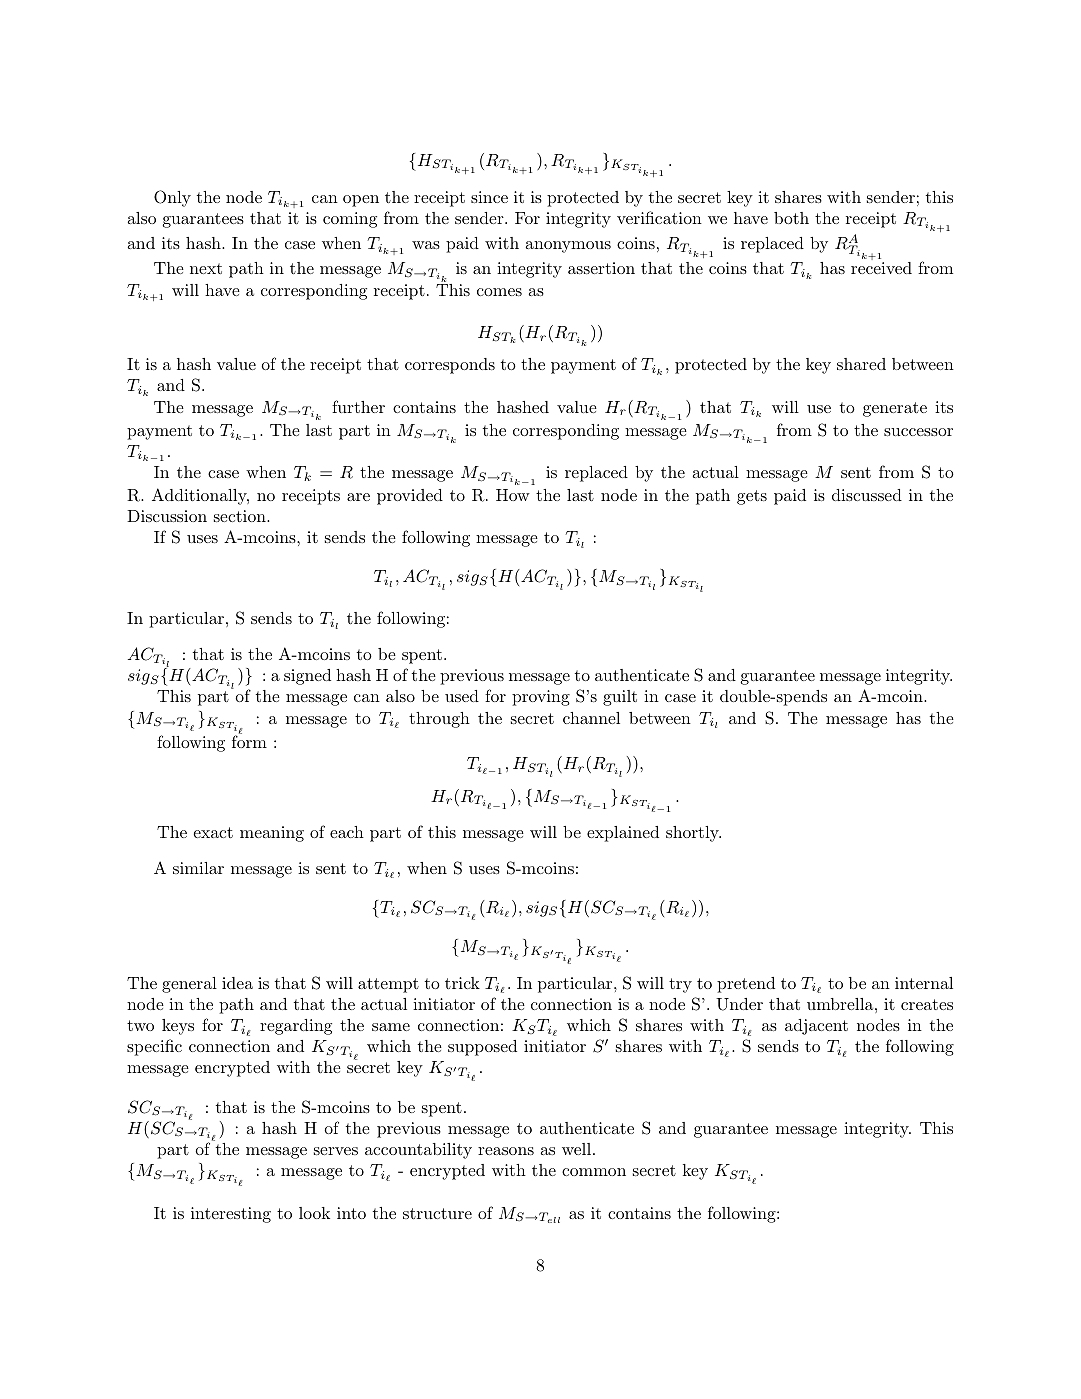 Image resolution: width=1081 pixels, height=1399 pixels. I want to click on further, so click(358, 406).
